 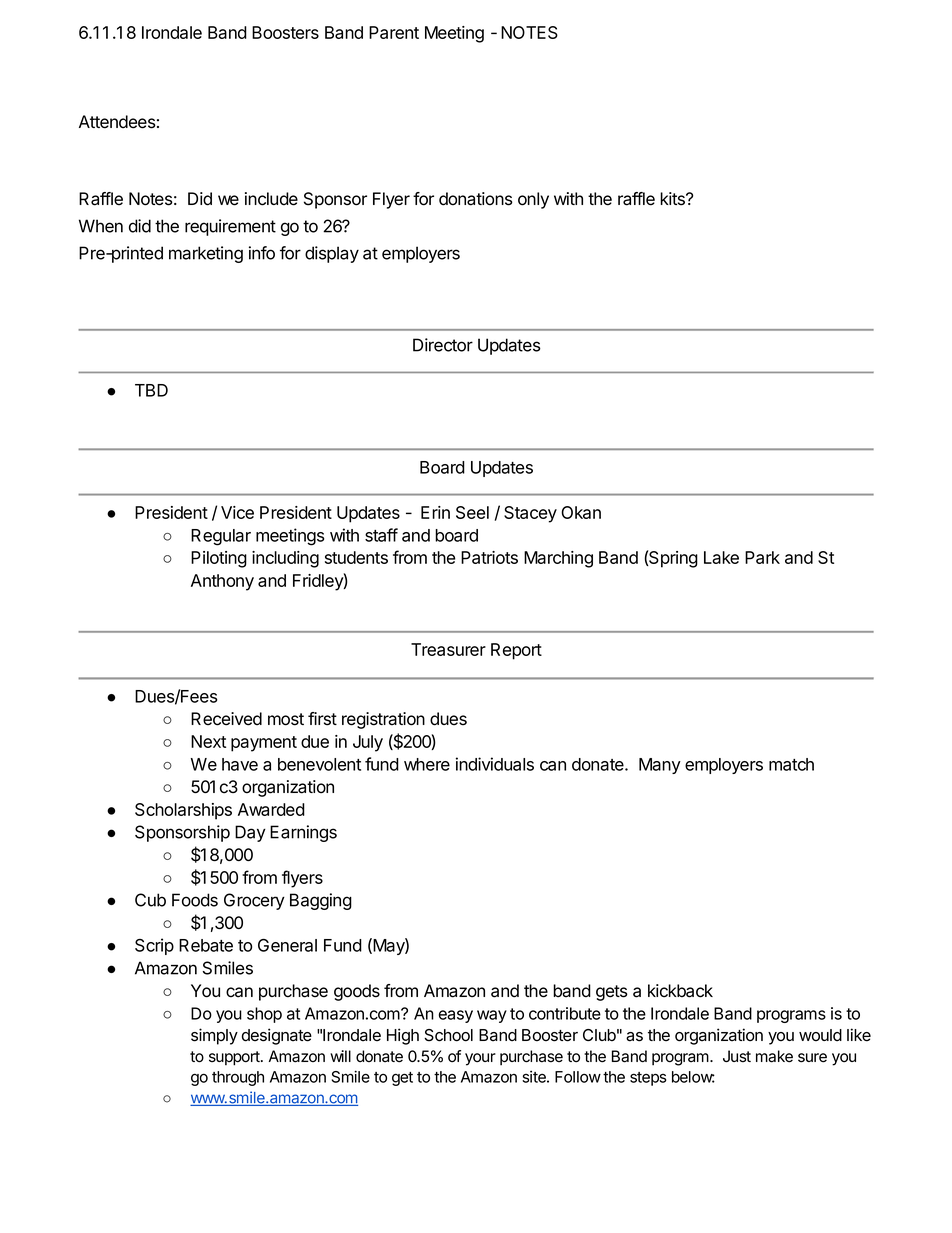 What do you see at coordinates (533, 200) in the page?
I see `only` at bounding box center [533, 200].
